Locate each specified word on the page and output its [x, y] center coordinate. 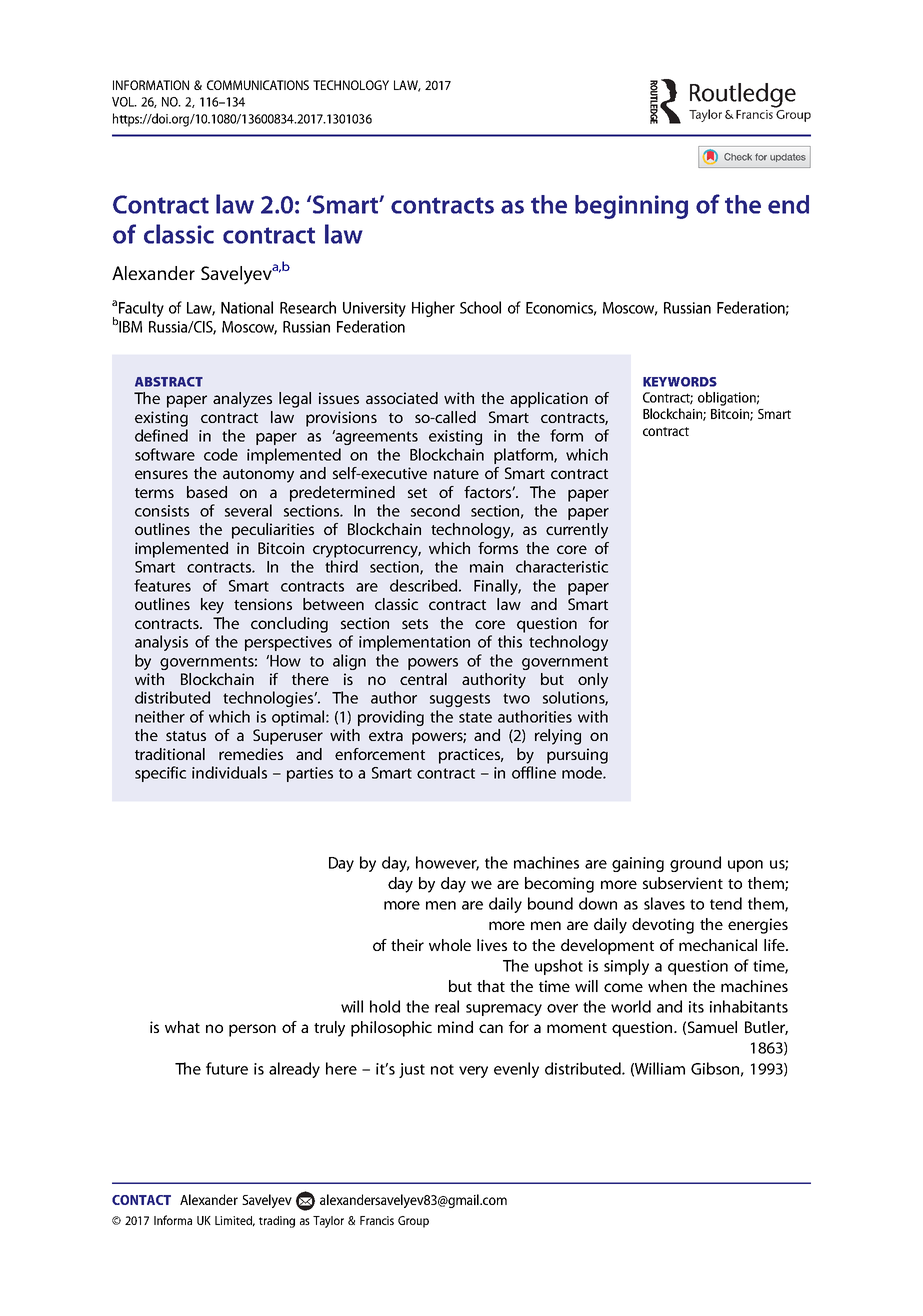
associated [402, 398]
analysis [161, 643]
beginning [631, 207]
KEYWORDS [680, 382]
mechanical [718, 945]
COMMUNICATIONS [258, 85]
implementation [414, 643]
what [182, 1027]
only [593, 681]
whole [450, 945]
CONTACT [141, 1200]
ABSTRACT [169, 382]
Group [413, 1222]
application [549, 400]
